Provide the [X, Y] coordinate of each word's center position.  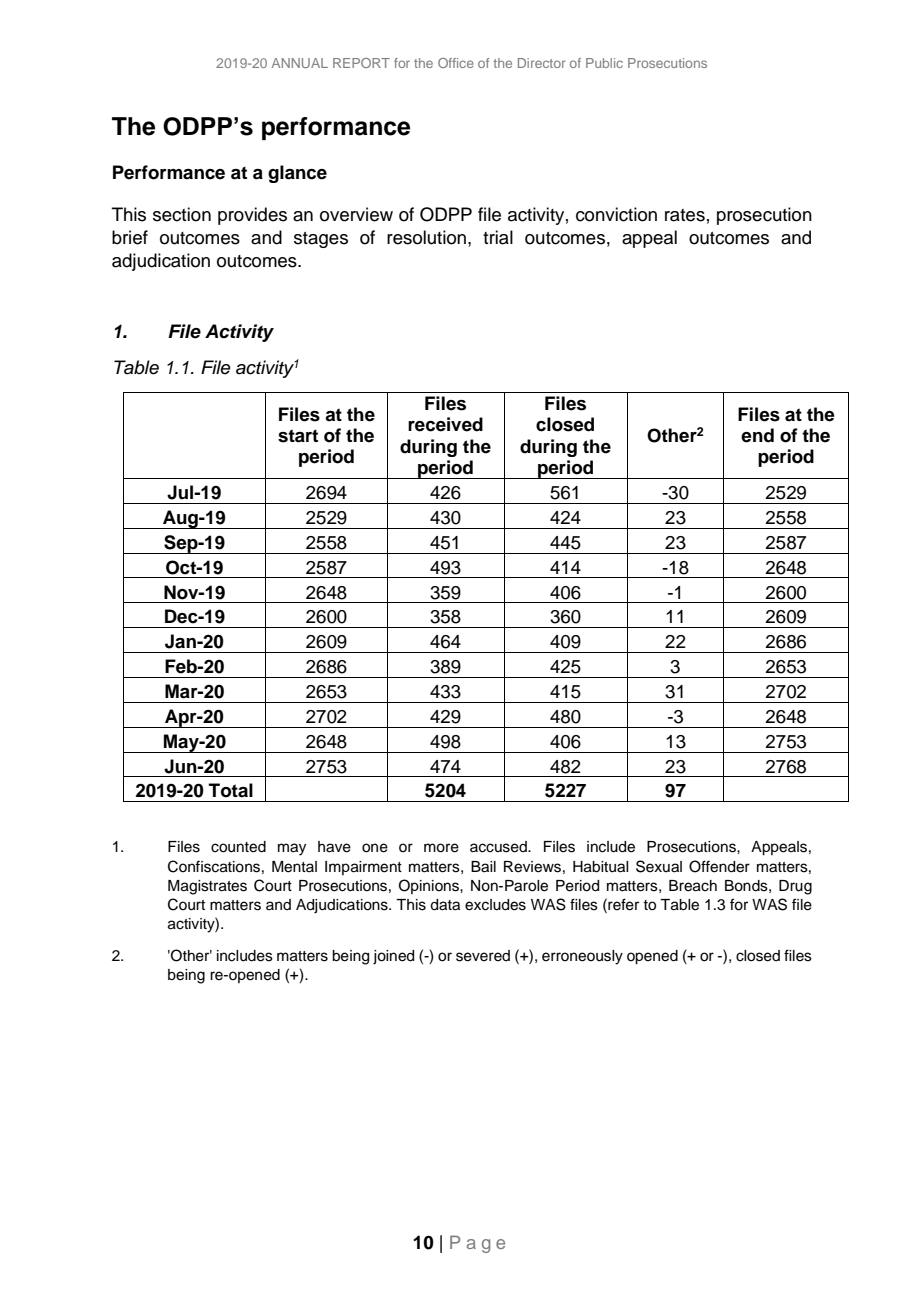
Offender [719, 866]
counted [238, 847]
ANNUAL [300, 63]
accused [499, 847]
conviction [616, 214]
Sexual [659, 866]
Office [456, 63]
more [441, 848]
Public [604, 63]
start [298, 436]
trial [498, 237]
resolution [426, 237]
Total [231, 790]
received [445, 424]
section [182, 214]
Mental [294, 867]
